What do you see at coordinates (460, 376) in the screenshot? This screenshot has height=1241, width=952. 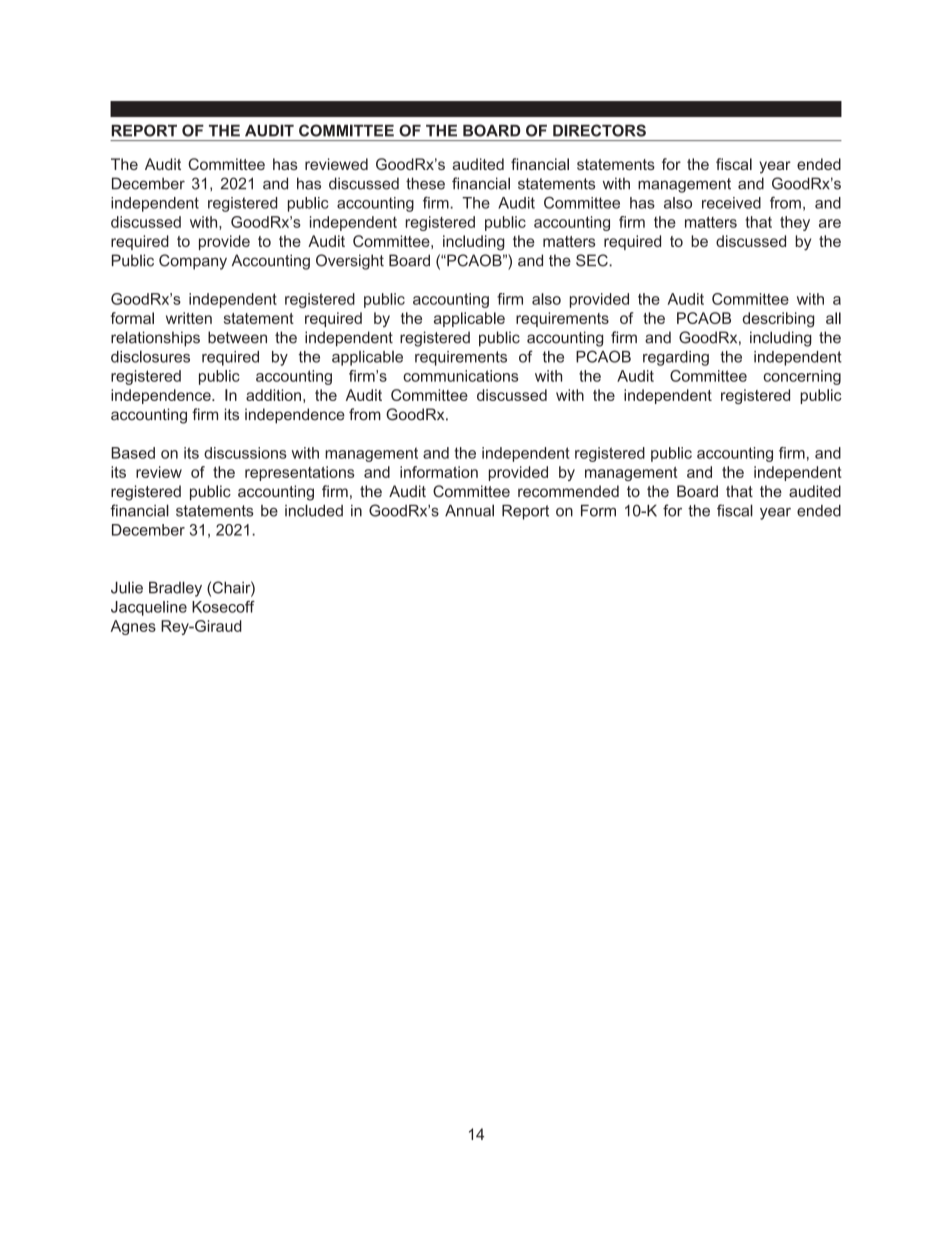 I see `communications` at bounding box center [460, 376].
